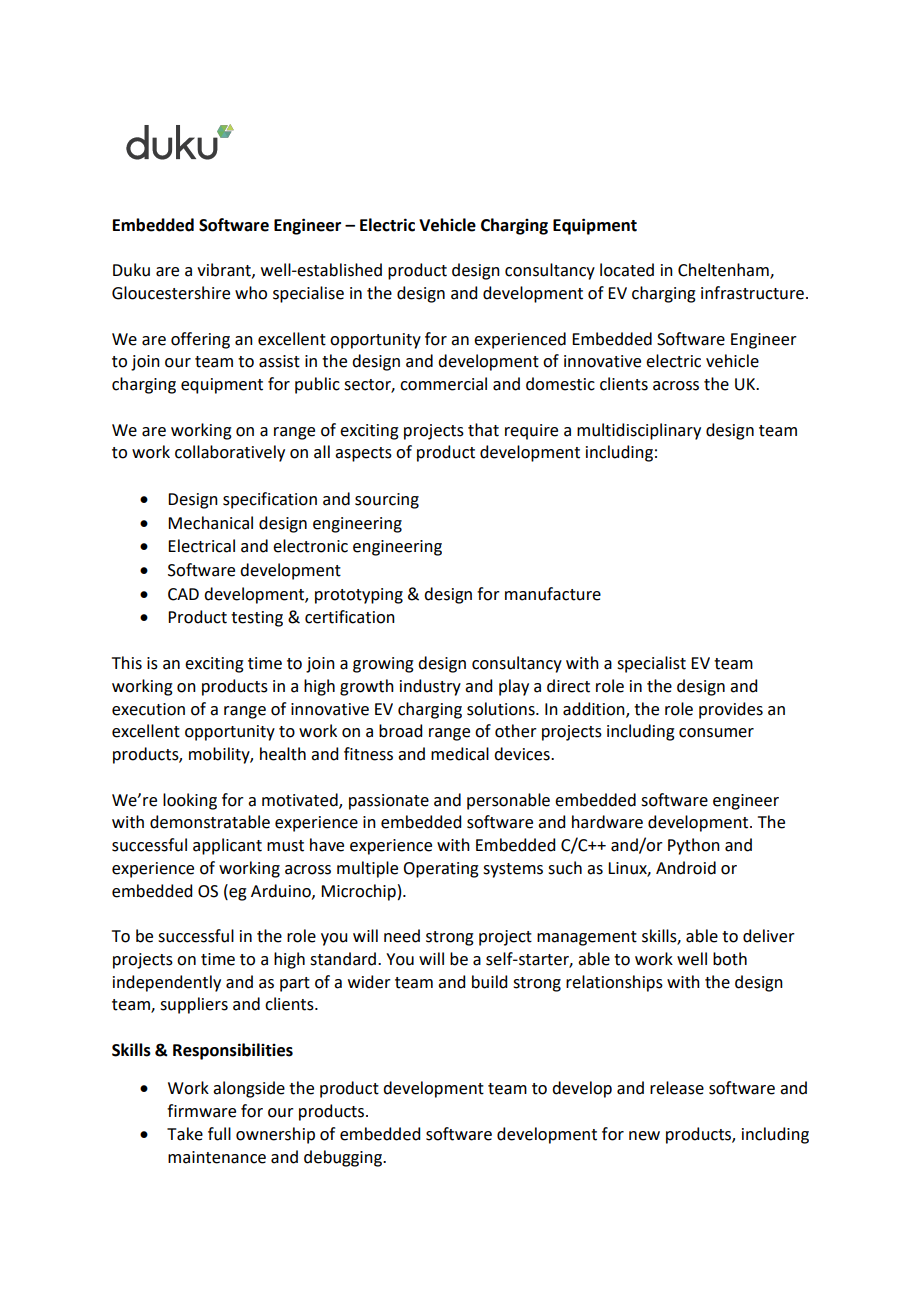  I want to click on Arduino, so click(282, 891).
